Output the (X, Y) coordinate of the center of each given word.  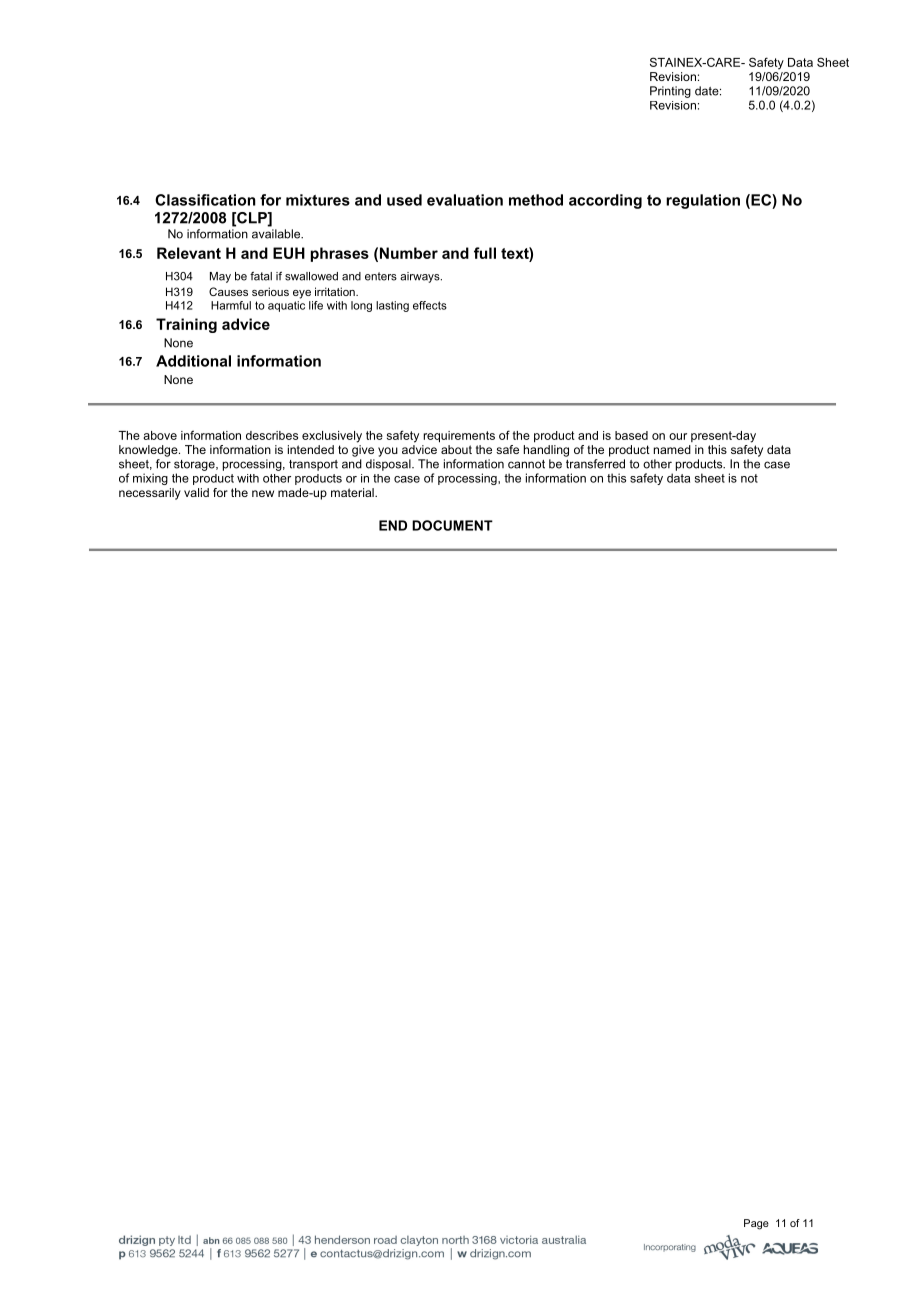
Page (756, 1224)
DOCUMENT (452, 525)
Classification (205, 200)
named (672, 449)
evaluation (465, 200)
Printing (670, 92)
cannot (526, 464)
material (353, 492)
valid (196, 492)
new (263, 493)
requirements (459, 437)
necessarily (150, 494)
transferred (595, 464)
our (678, 436)
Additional (193, 361)
